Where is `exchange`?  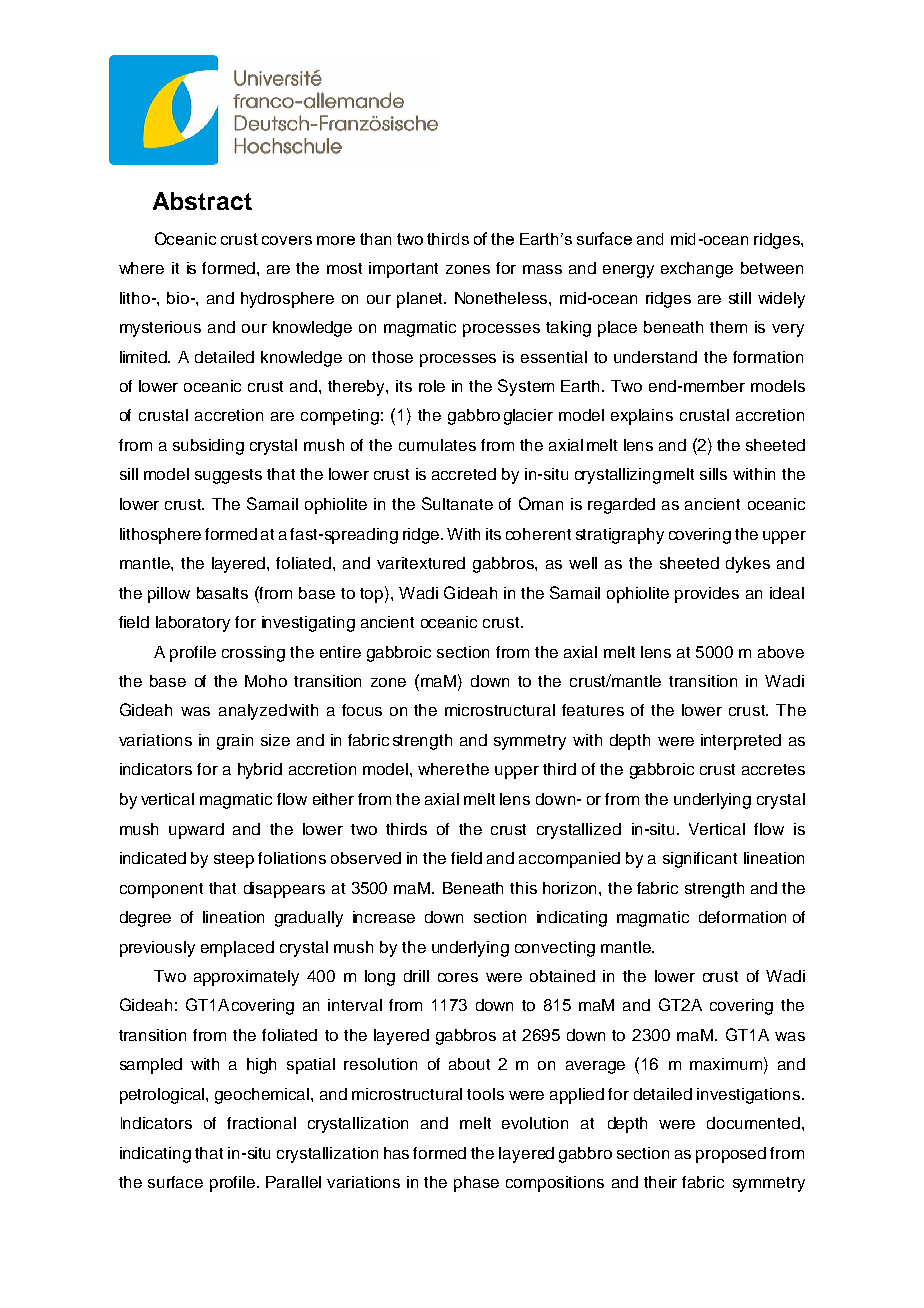 exchange is located at coordinates (697, 270).
